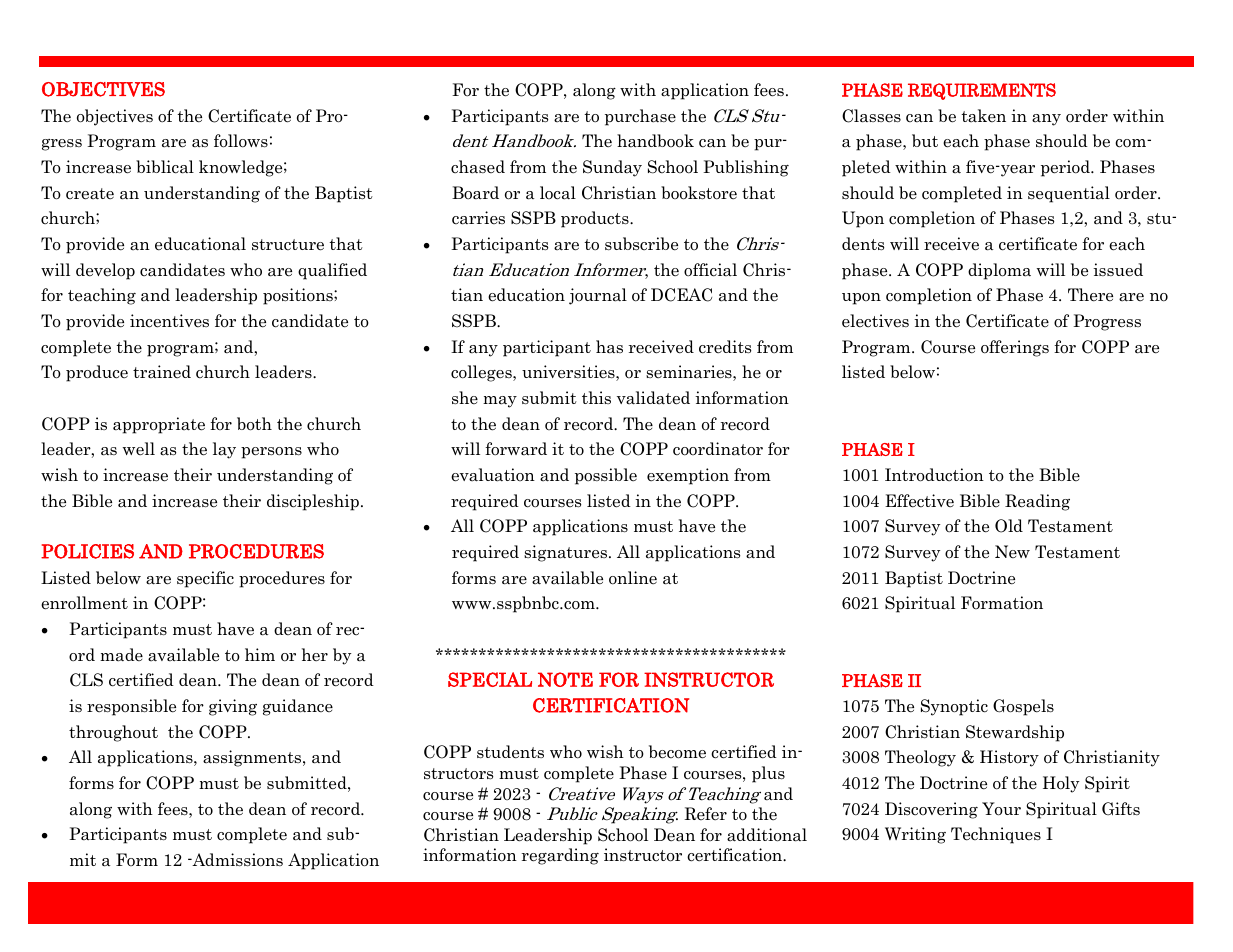  What do you see at coordinates (934, 475) in the page?
I see `Introduction` at bounding box center [934, 475].
